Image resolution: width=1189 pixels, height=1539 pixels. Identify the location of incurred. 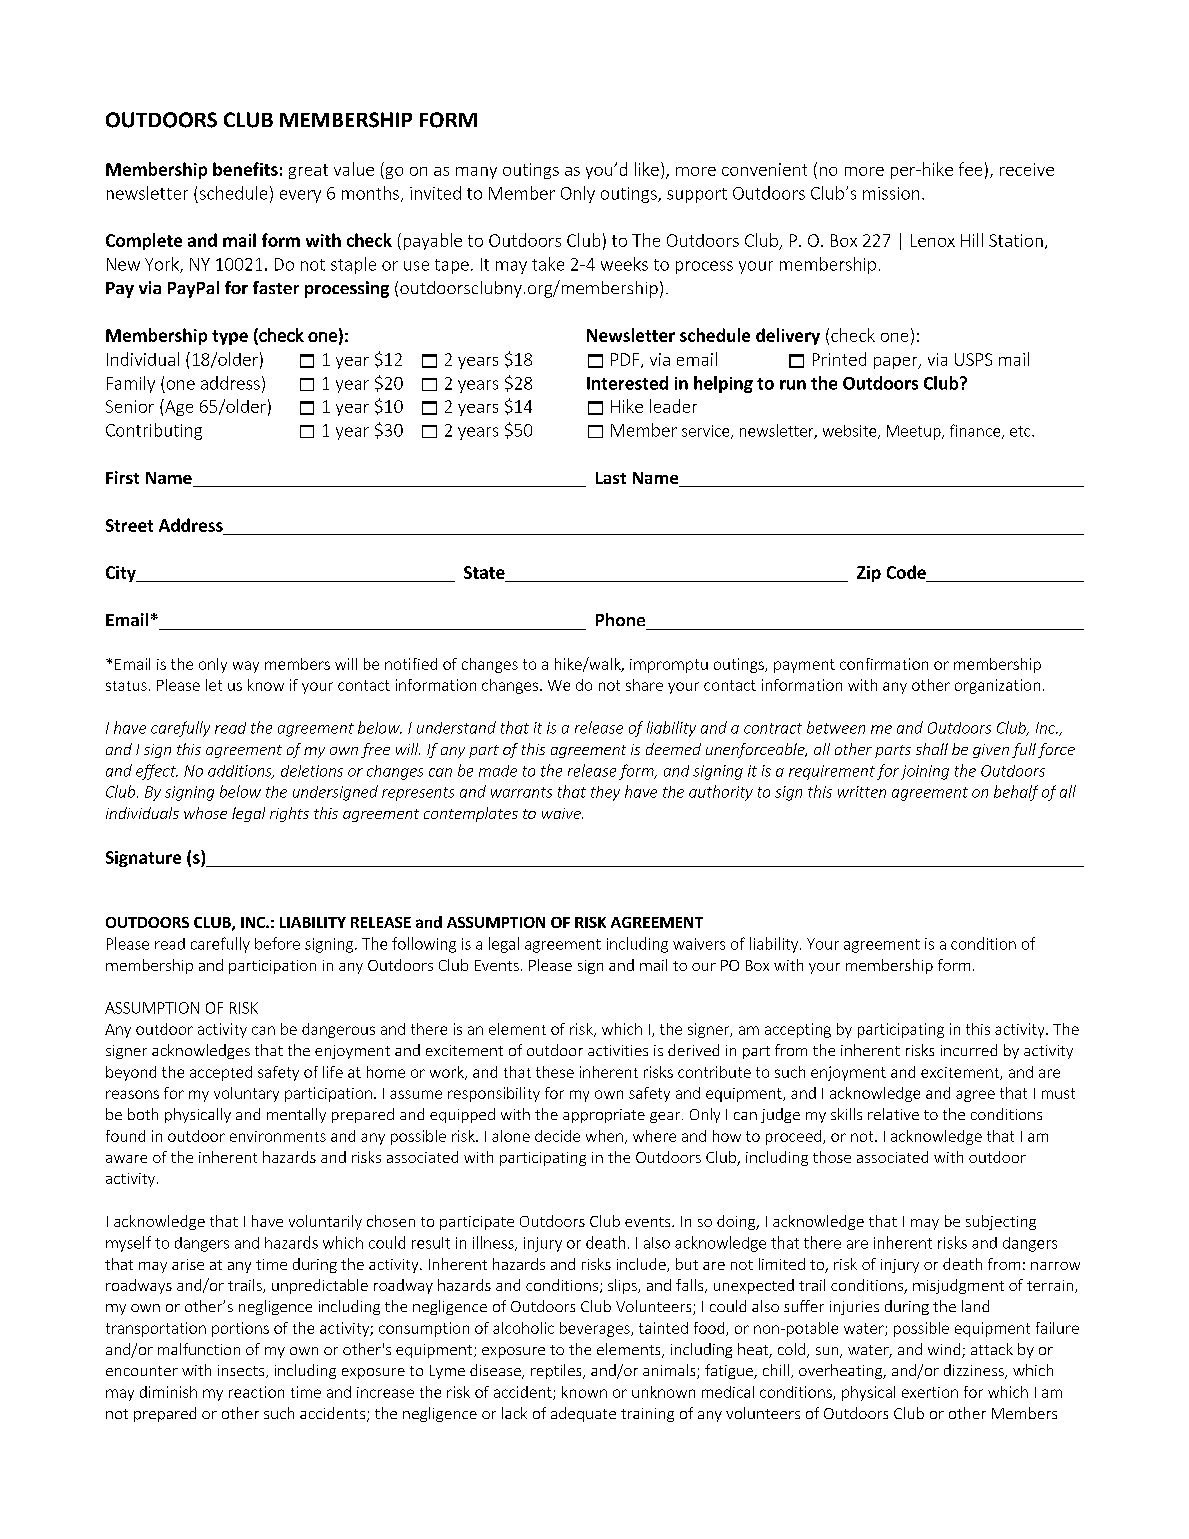
(969, 1050).
